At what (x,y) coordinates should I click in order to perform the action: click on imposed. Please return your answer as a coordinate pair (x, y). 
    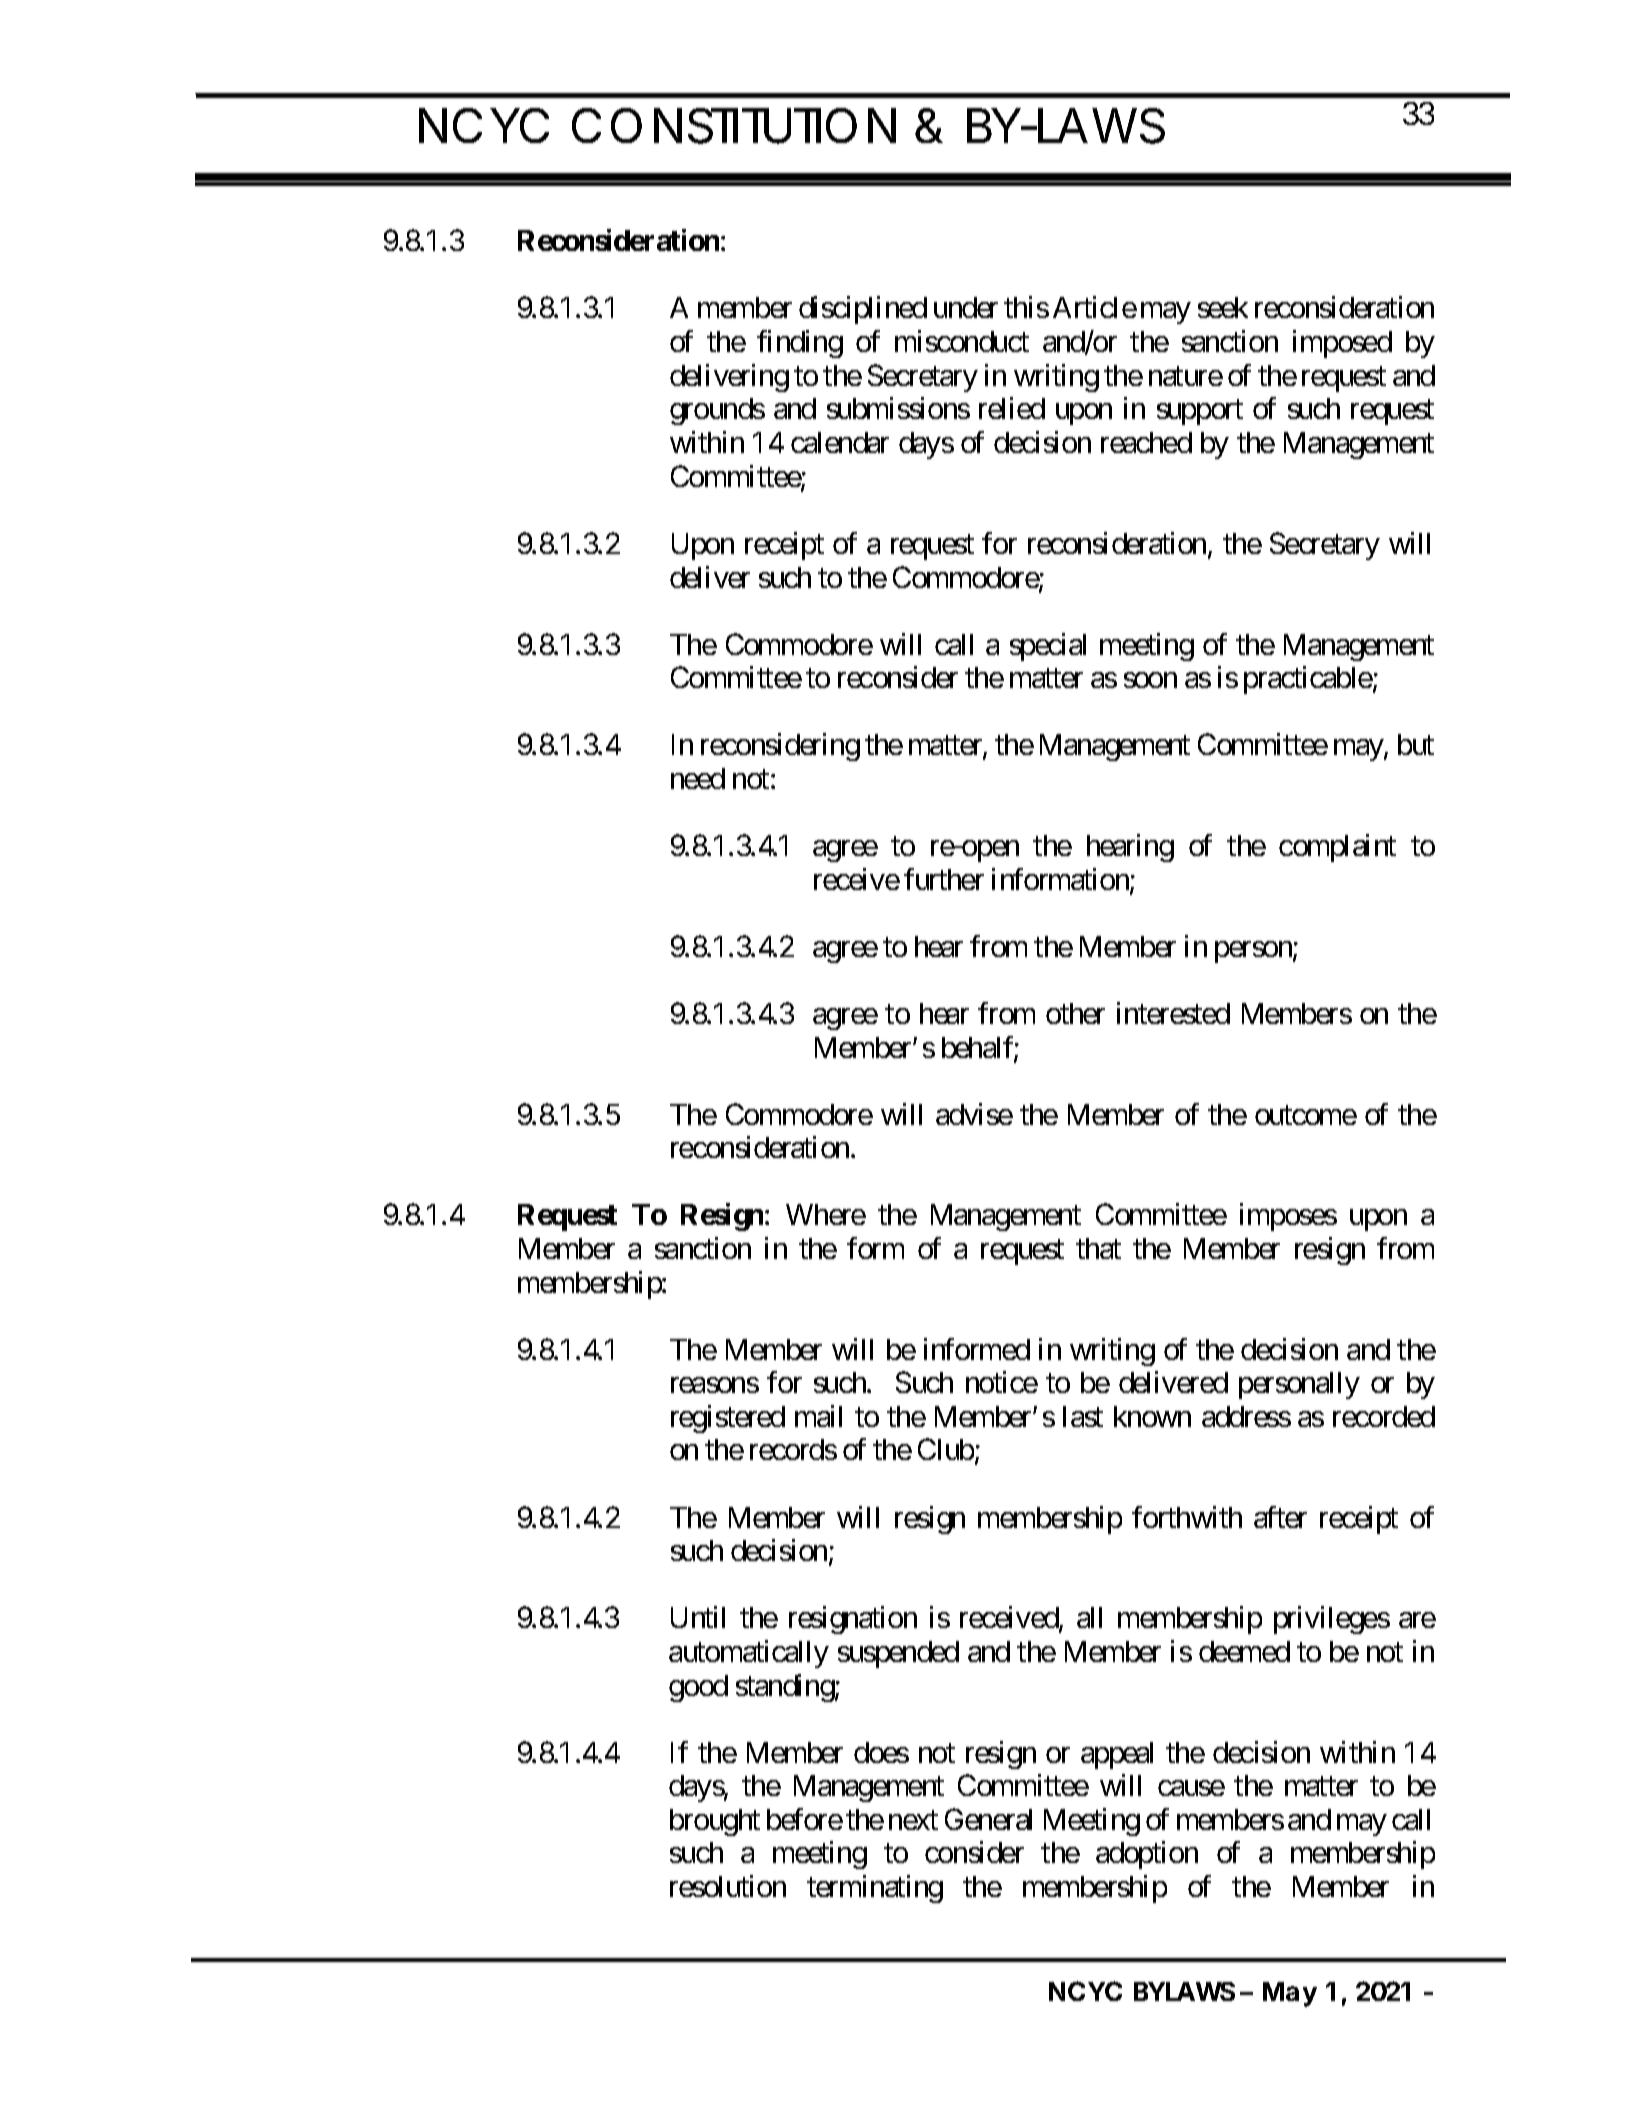
    Looking at the image, I should click on (1342, 344).
